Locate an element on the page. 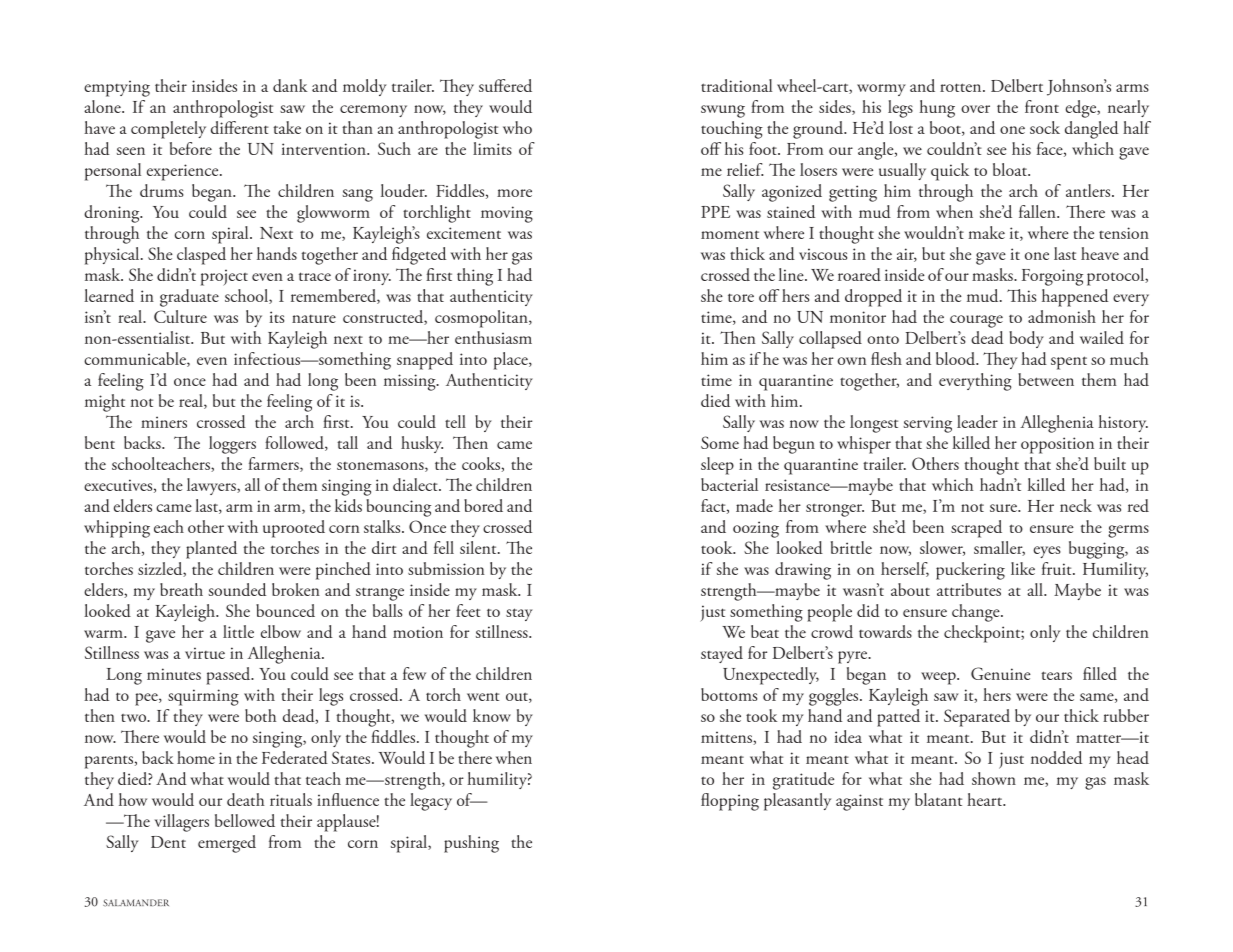 The image size is (1233, 952). pushing is located at coordinates (471, 844).
